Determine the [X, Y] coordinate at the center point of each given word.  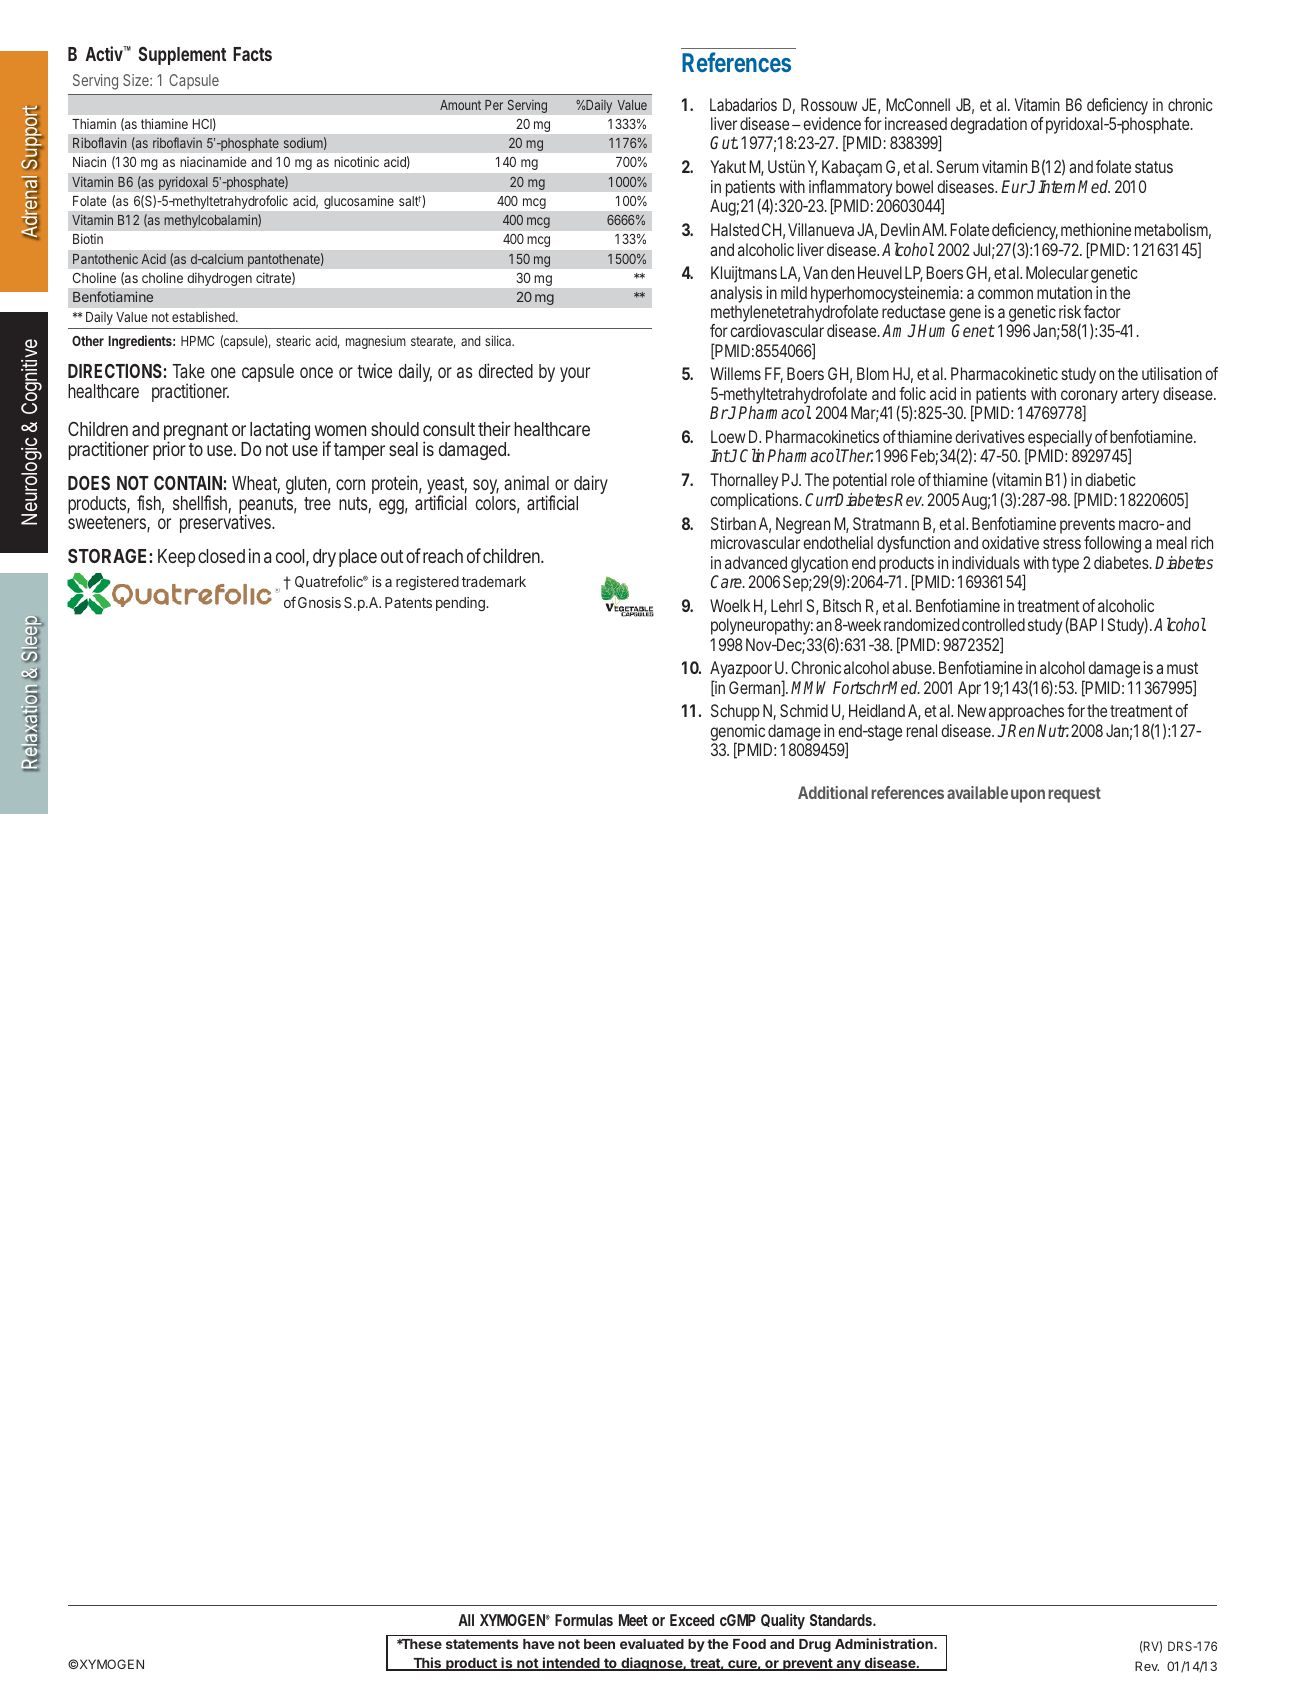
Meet [633, 1620]
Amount [460, 105]
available [977, 792]
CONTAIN [188, 483]
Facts [252, 54]
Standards [842, 1620]
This [427, 1664]
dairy [591, 486]
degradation [988, 125]
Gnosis [319, 602]
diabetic [1110, 479]
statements [482, 1644]
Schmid [804, 710]
